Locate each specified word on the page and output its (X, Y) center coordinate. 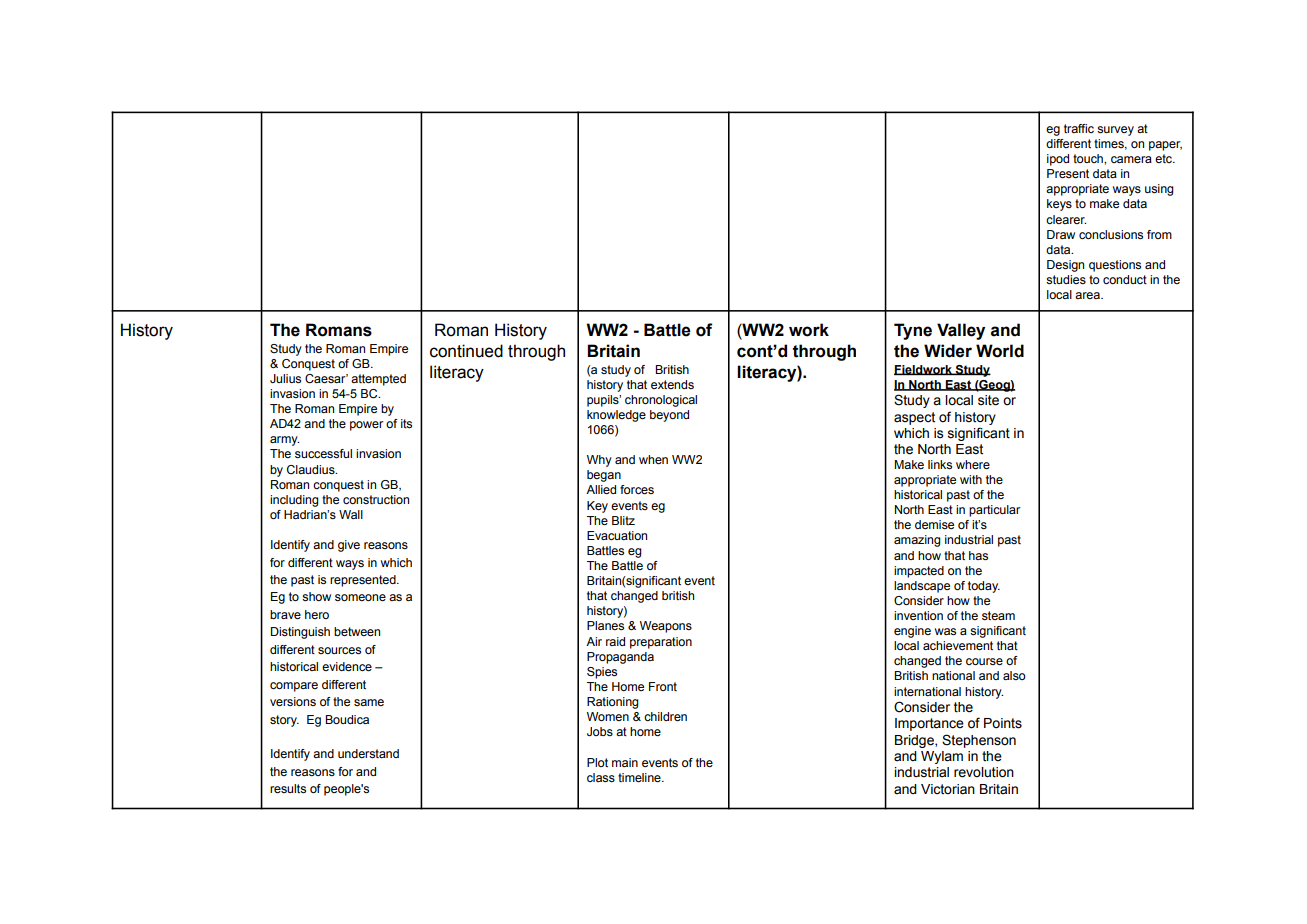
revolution (984, 772)
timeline (640, 777)
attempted (378, 380)
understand (368, 753)
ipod (1058, 160)
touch (1089, 158)
